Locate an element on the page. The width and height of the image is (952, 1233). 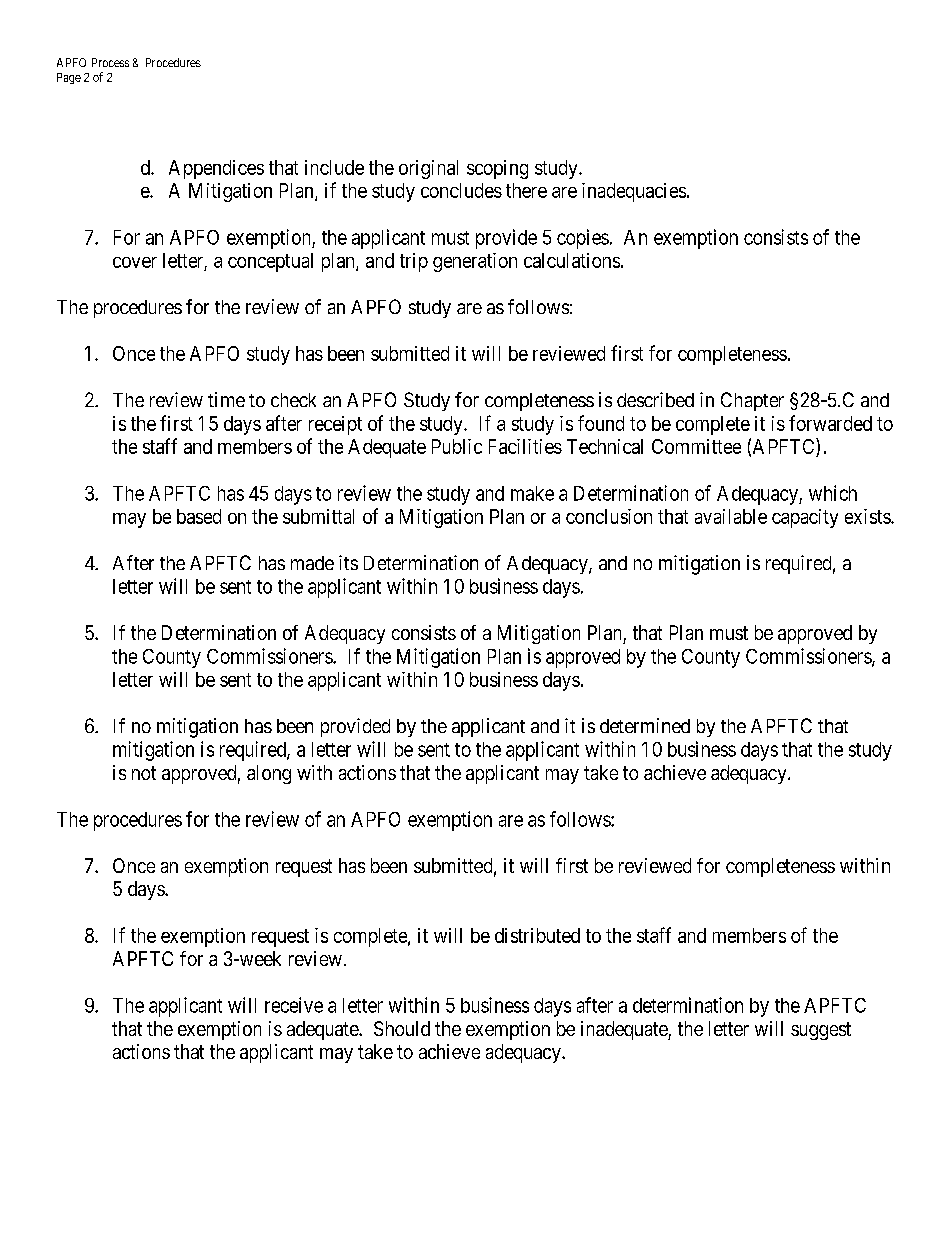
receive is located at coordinates (294, 1005).
